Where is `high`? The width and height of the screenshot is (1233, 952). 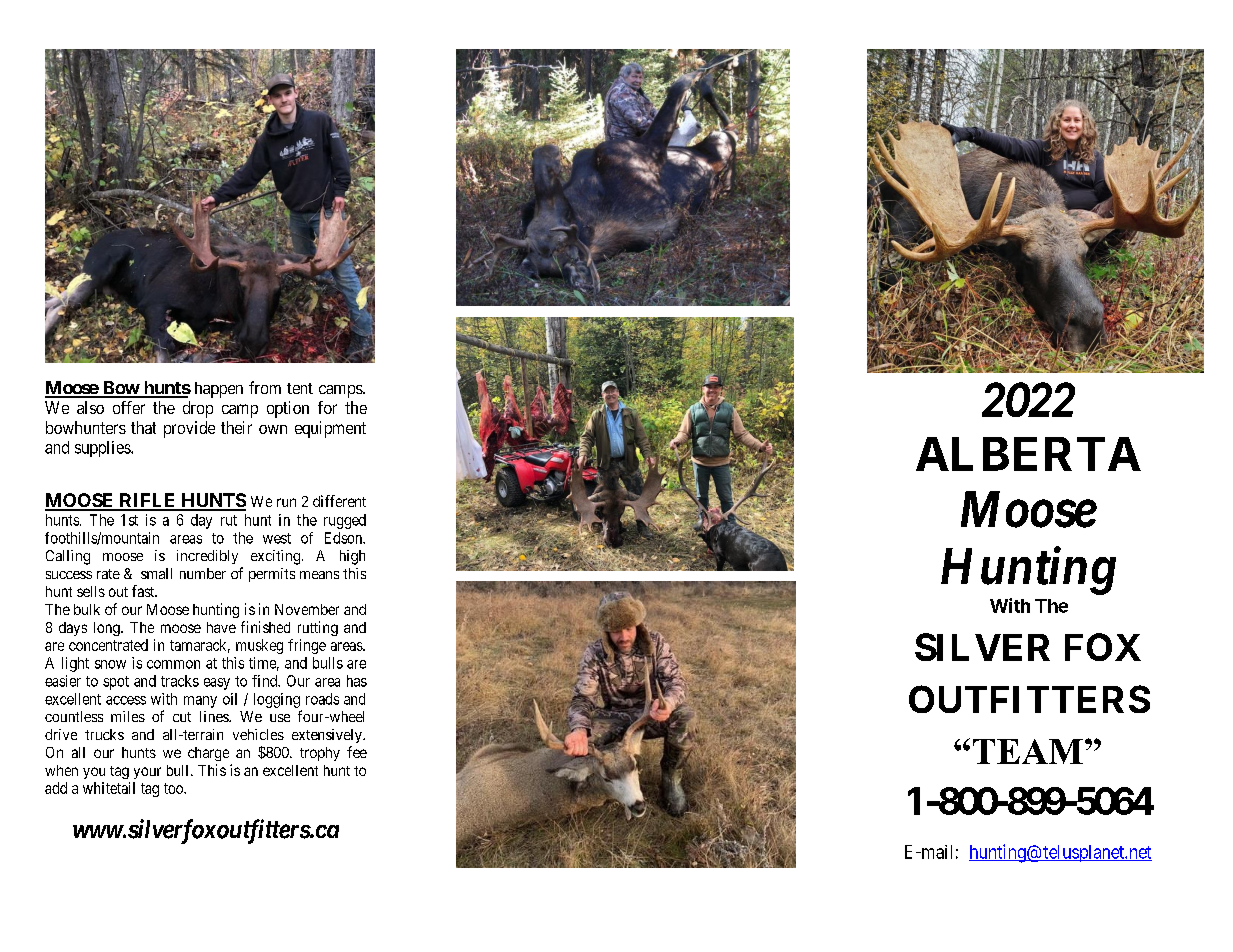
high is located at coordinates (352, 557).
